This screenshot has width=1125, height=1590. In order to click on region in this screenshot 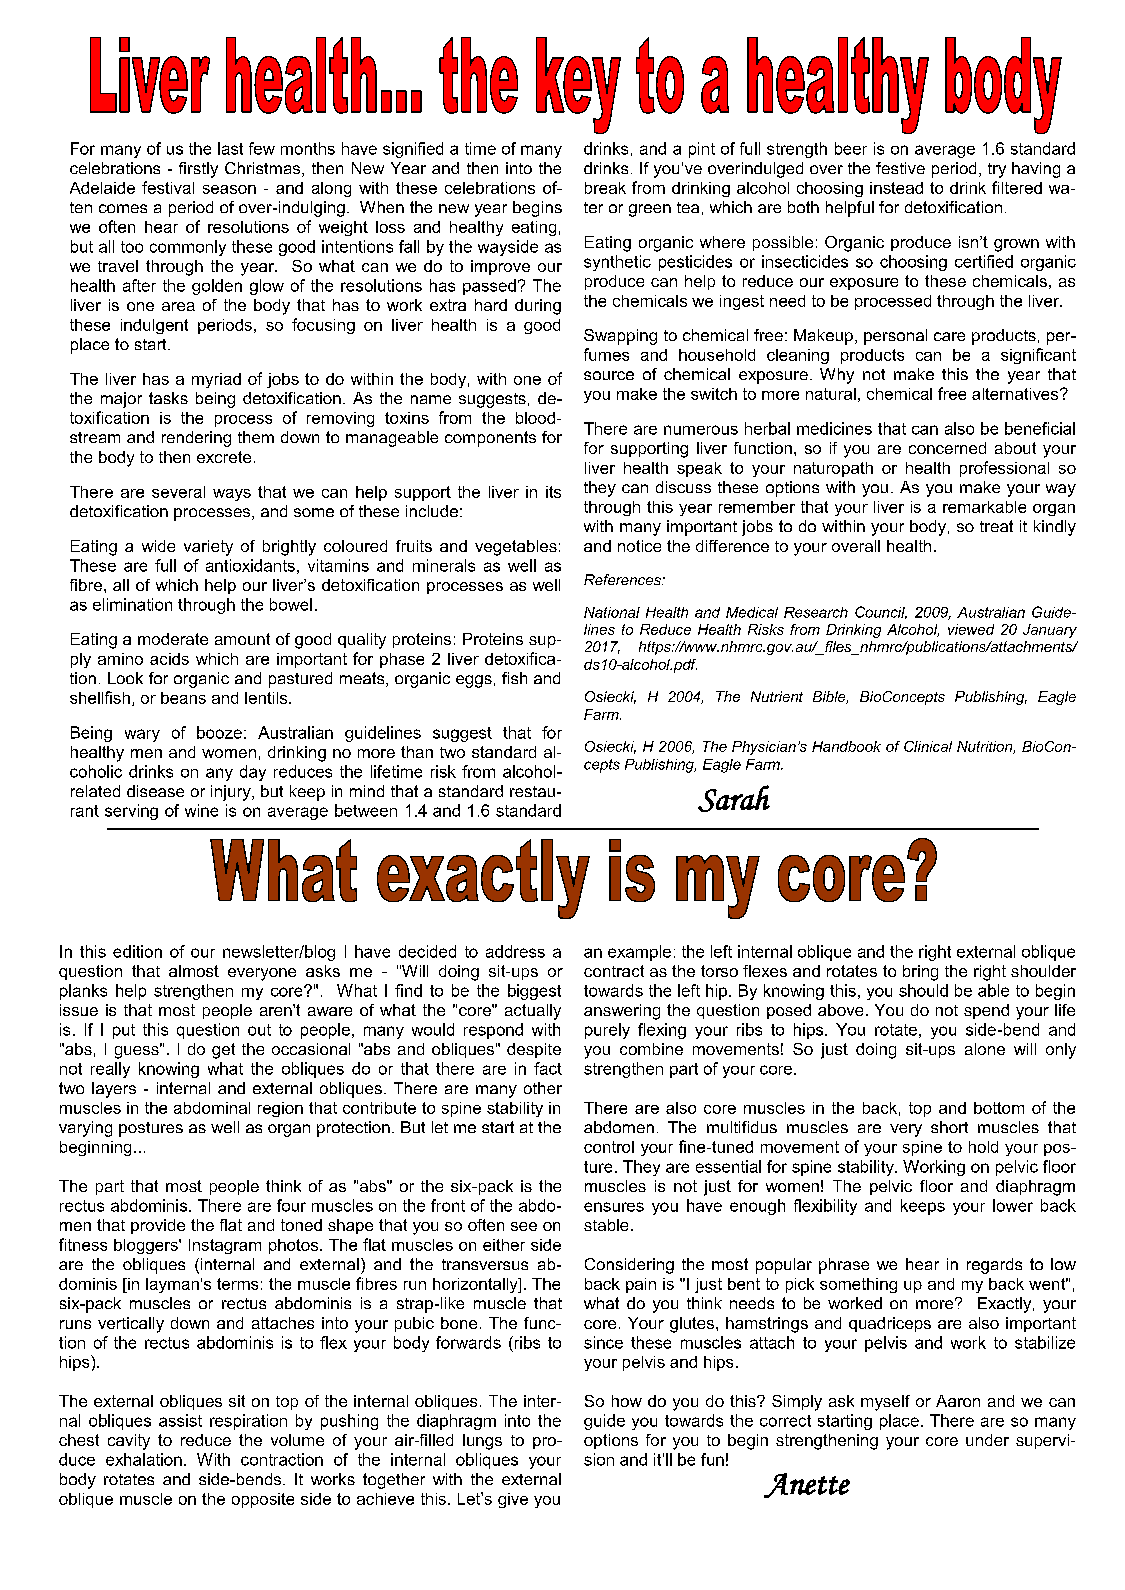, I will do `click(280, 1109)`.
